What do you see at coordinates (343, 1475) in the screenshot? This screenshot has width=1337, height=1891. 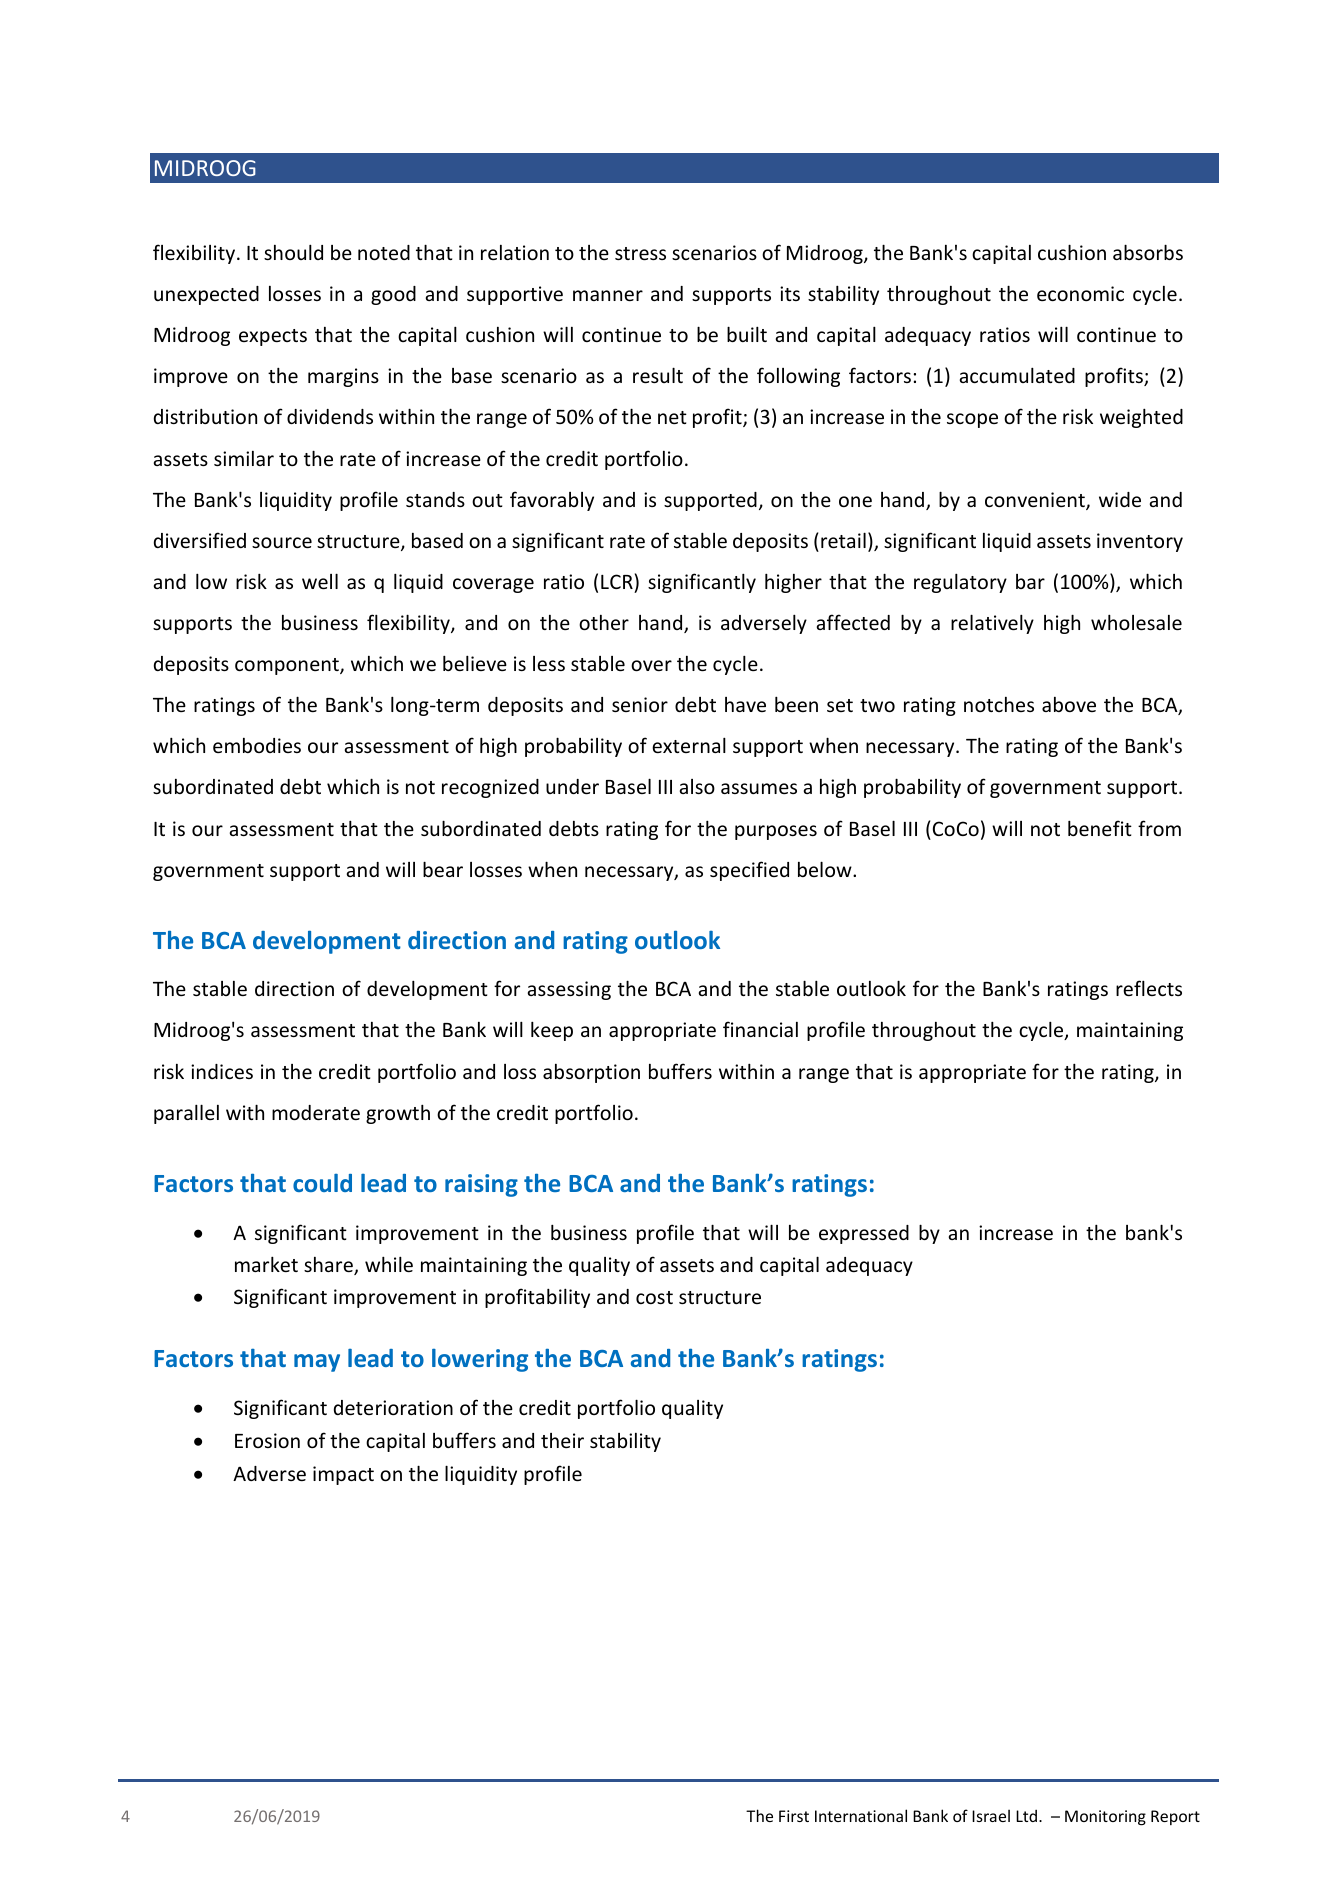 I see `impact` at bounding box center [343, 1475].
